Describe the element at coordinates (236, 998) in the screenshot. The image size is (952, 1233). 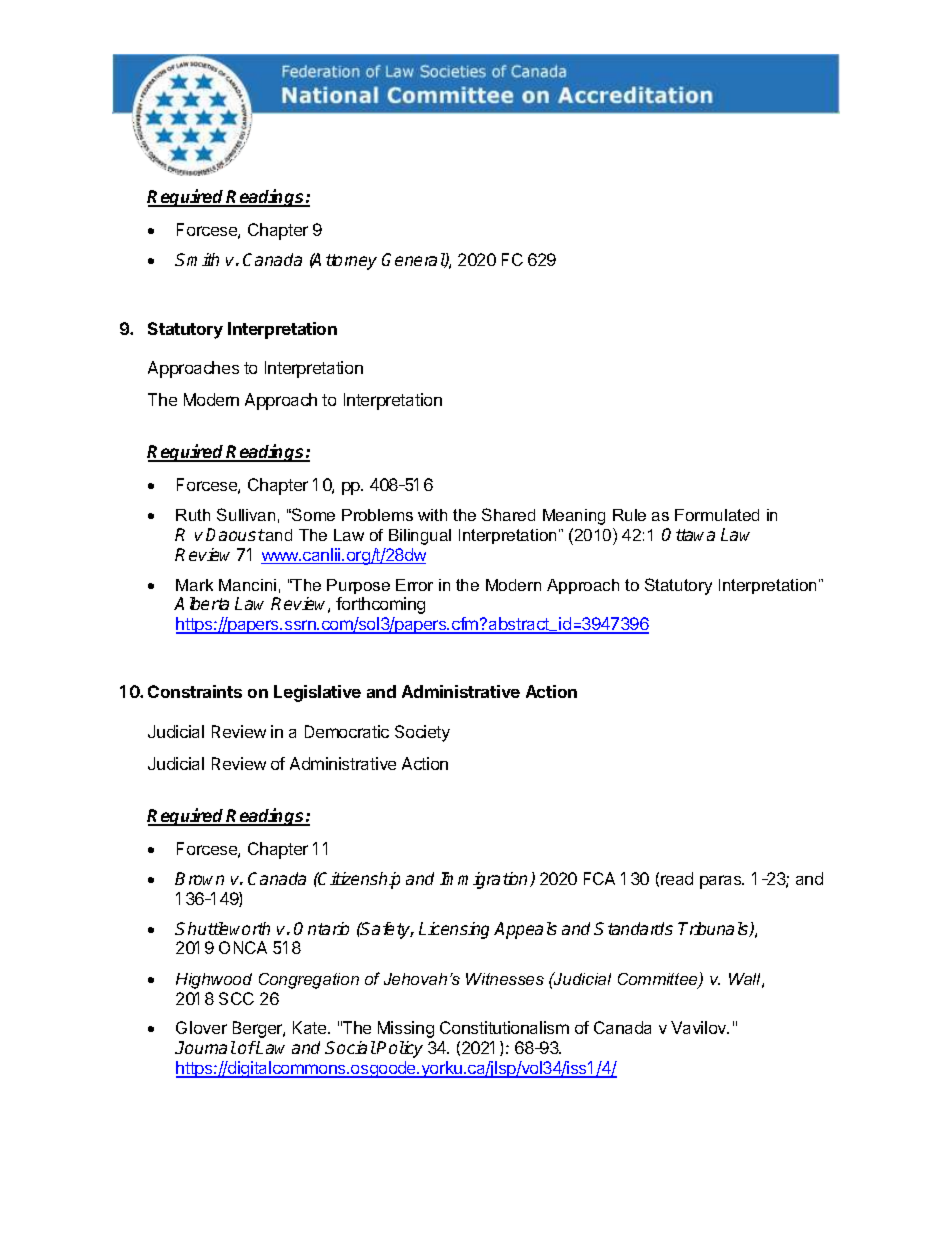
I see `SCC` at that location.
